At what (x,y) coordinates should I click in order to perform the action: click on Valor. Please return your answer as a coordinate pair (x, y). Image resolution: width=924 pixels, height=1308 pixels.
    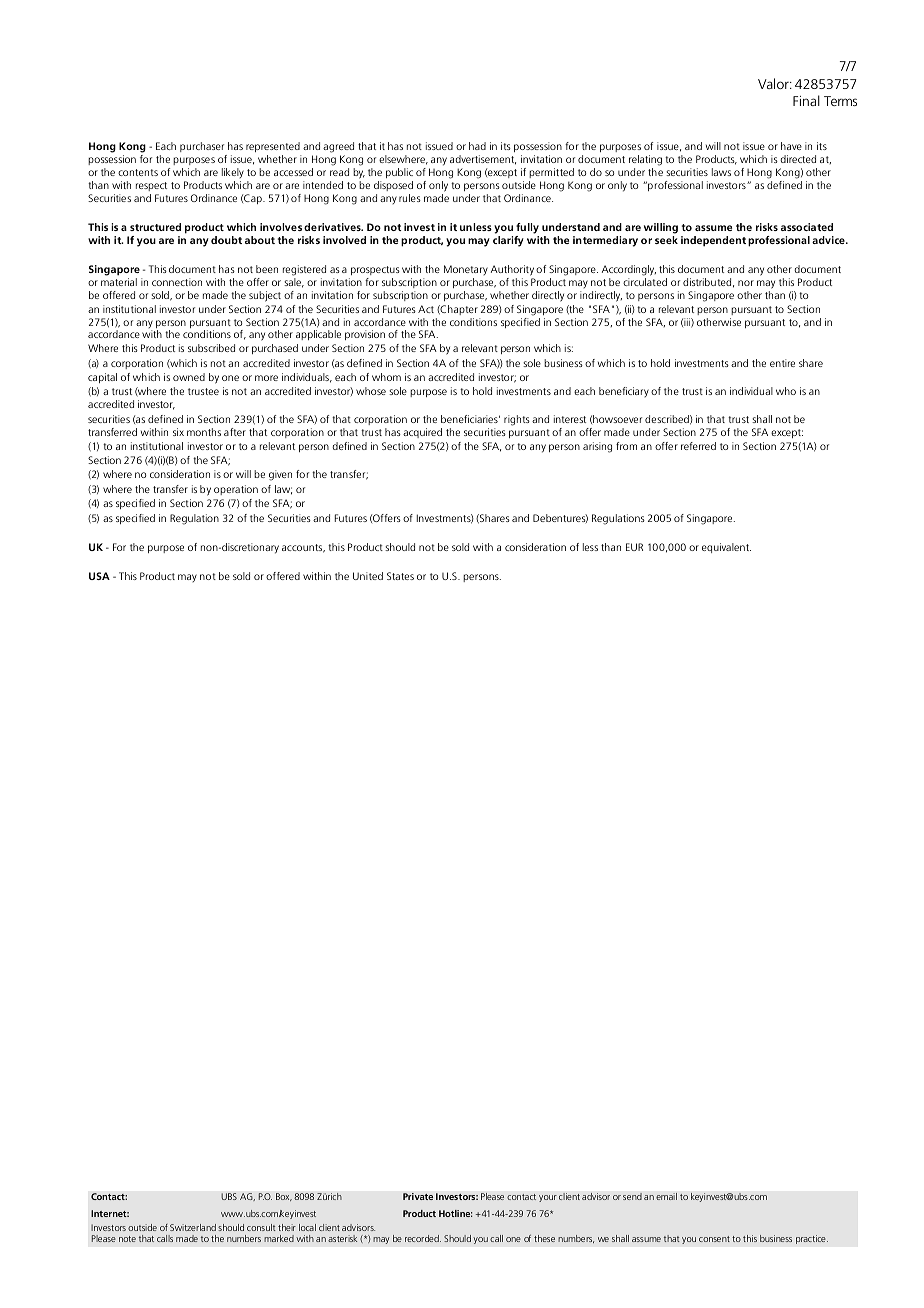
    Looking at the image, I should click on (774, 83).
